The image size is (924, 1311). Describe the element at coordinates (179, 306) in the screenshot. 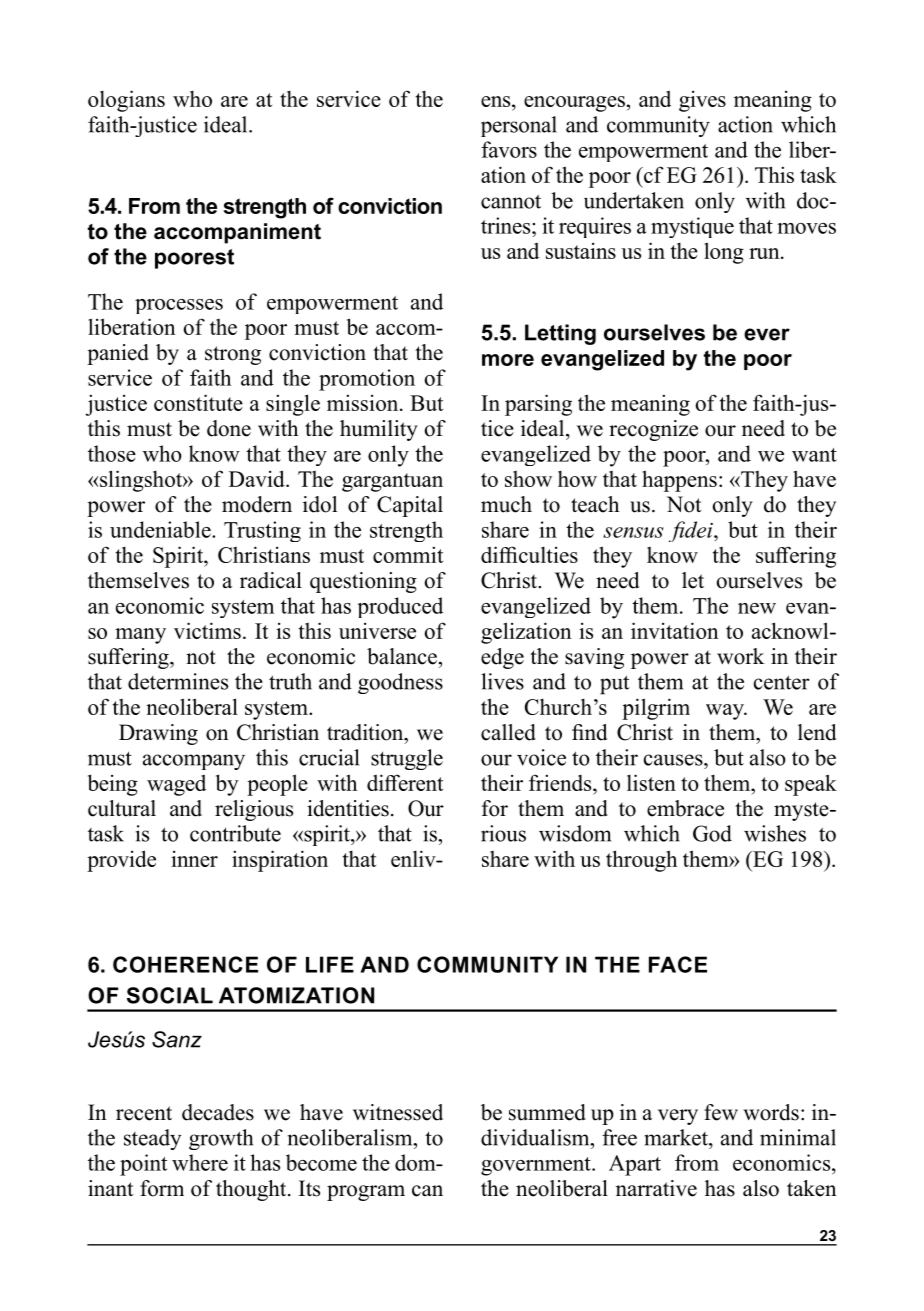

I see `processes` at that location.
